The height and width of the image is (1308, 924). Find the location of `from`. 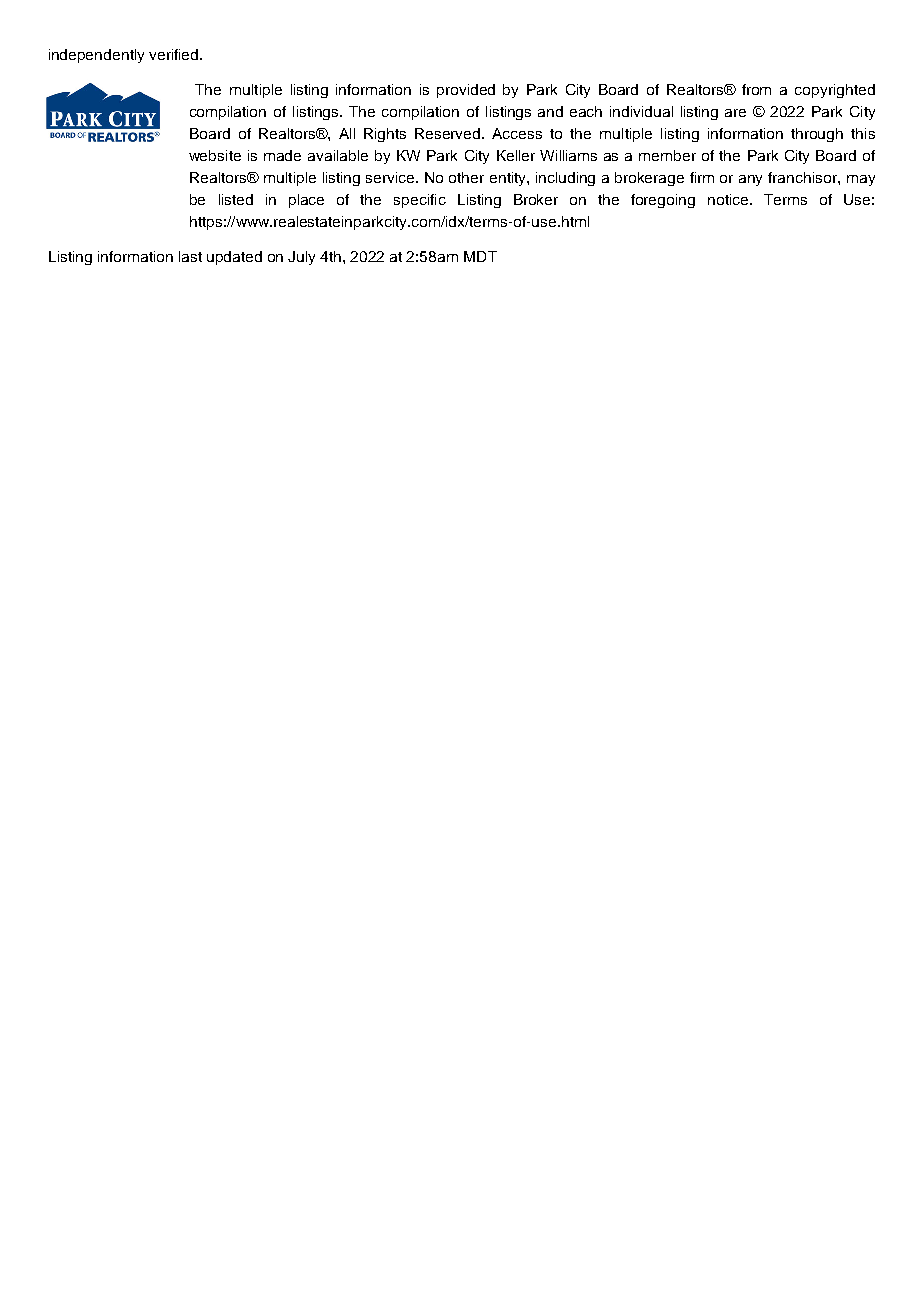

from is located at coordinates (756, 89).
